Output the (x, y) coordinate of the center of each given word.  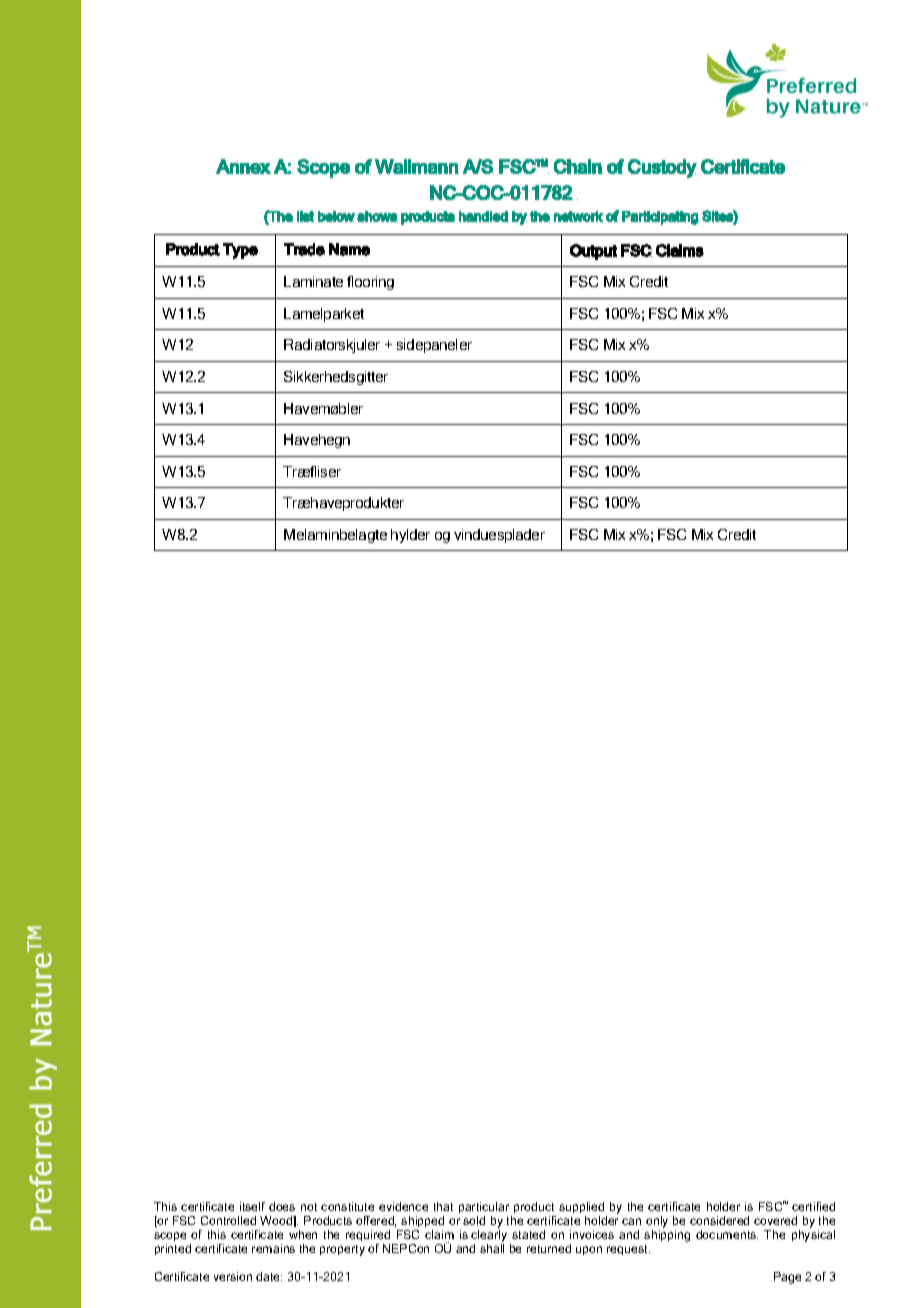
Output (593, 252)
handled (484, 216)
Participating (660, 218)
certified (813, 1206)
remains (273, 1248)
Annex (243, 166)
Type (240, 251)
